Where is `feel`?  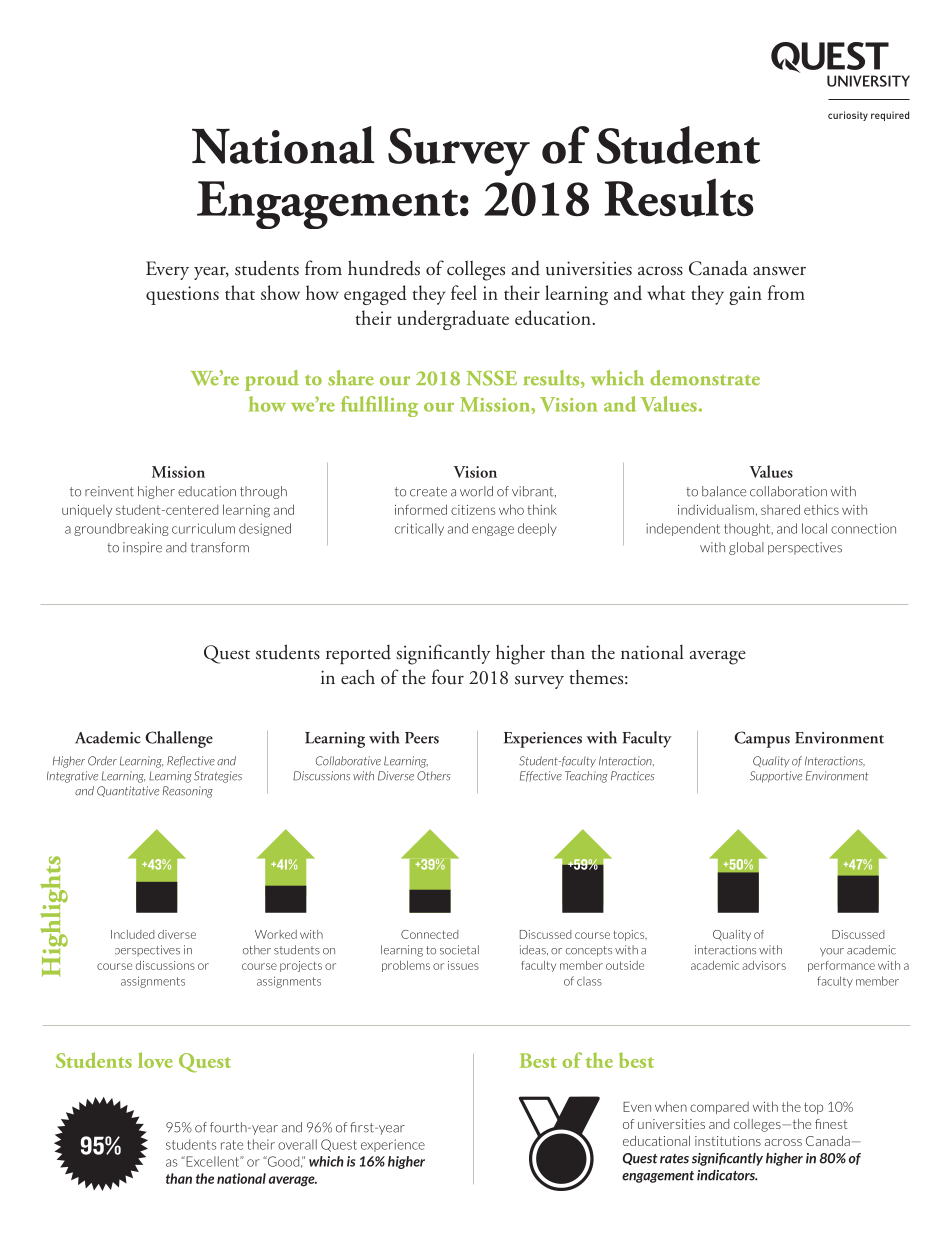 feel is located at coordinates (464, 292).
